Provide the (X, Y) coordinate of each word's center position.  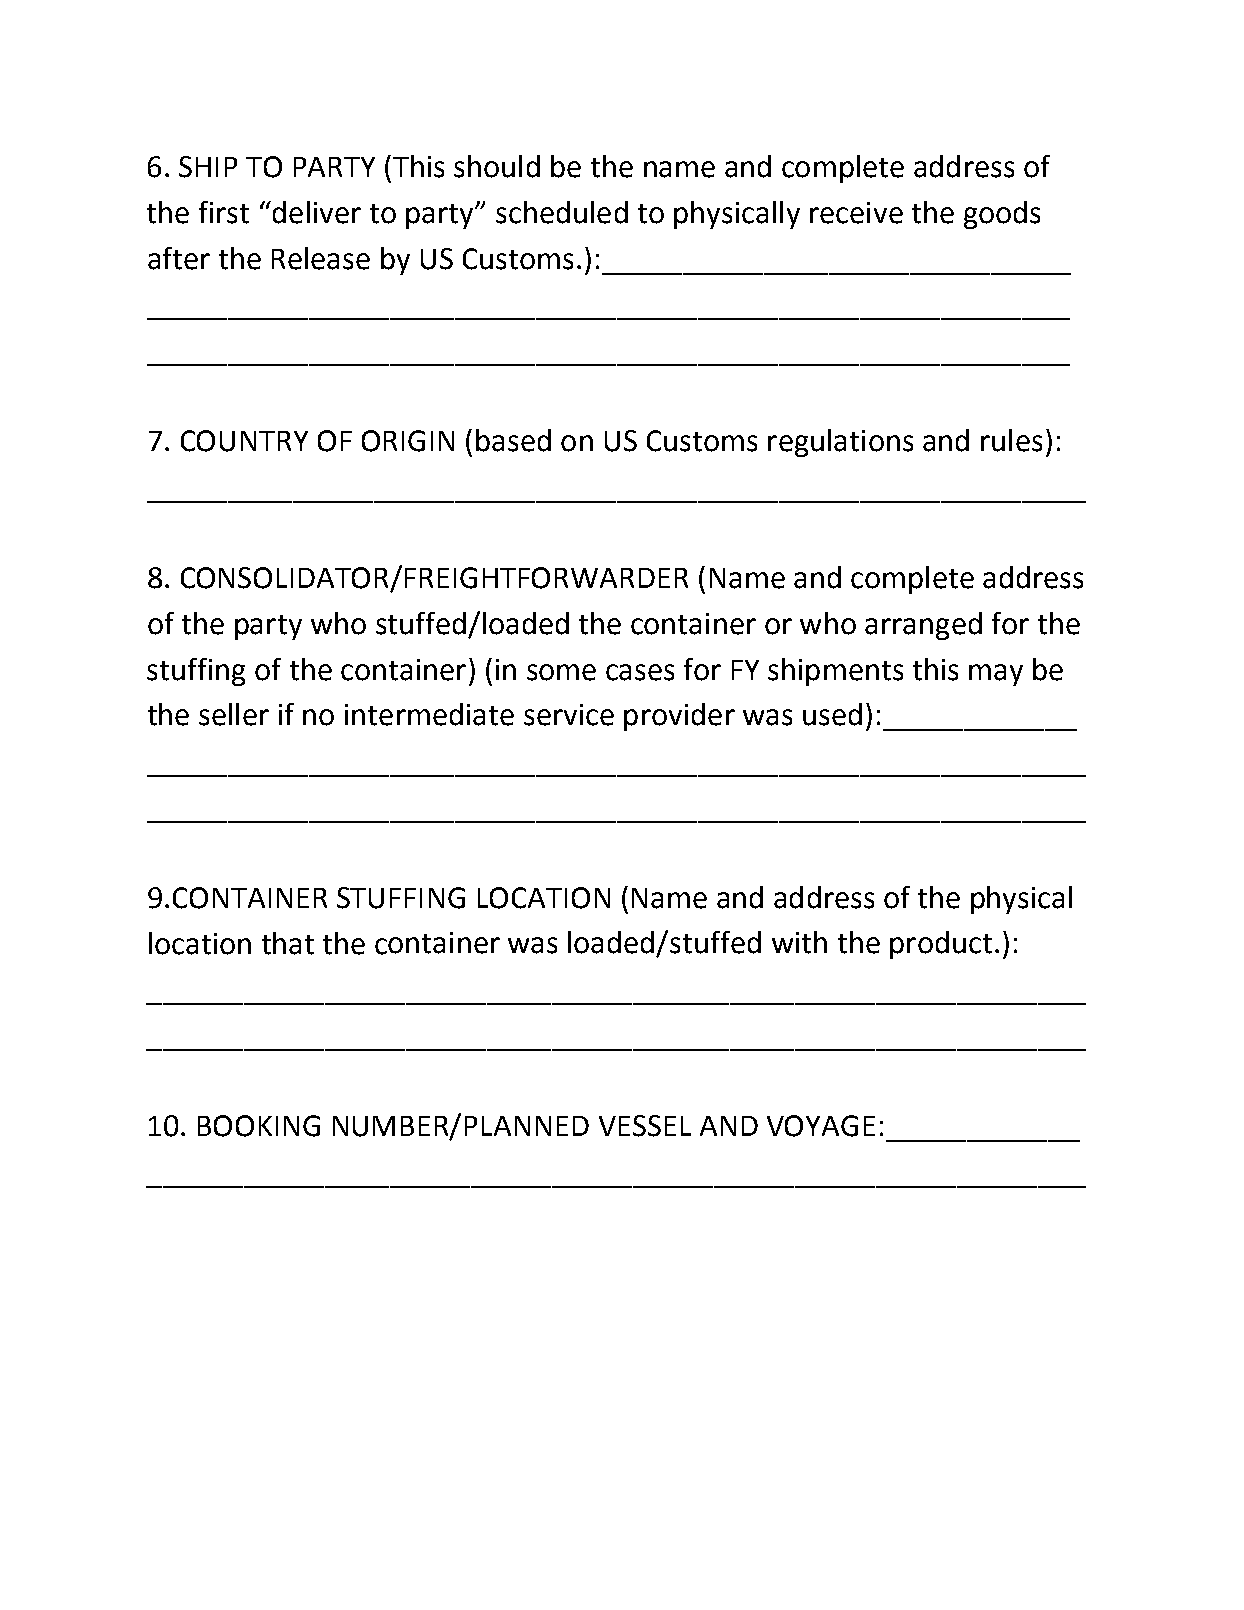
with (799, 942)
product (941, 945)
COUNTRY (244, 441)
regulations (840, 443)
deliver (315, 212)
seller (234, 714)
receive (856, 213)
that (288, 943)
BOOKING (259, 1126)
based (513, 440)
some (561, 672)
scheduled (562, 212)
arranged (923, 626)
